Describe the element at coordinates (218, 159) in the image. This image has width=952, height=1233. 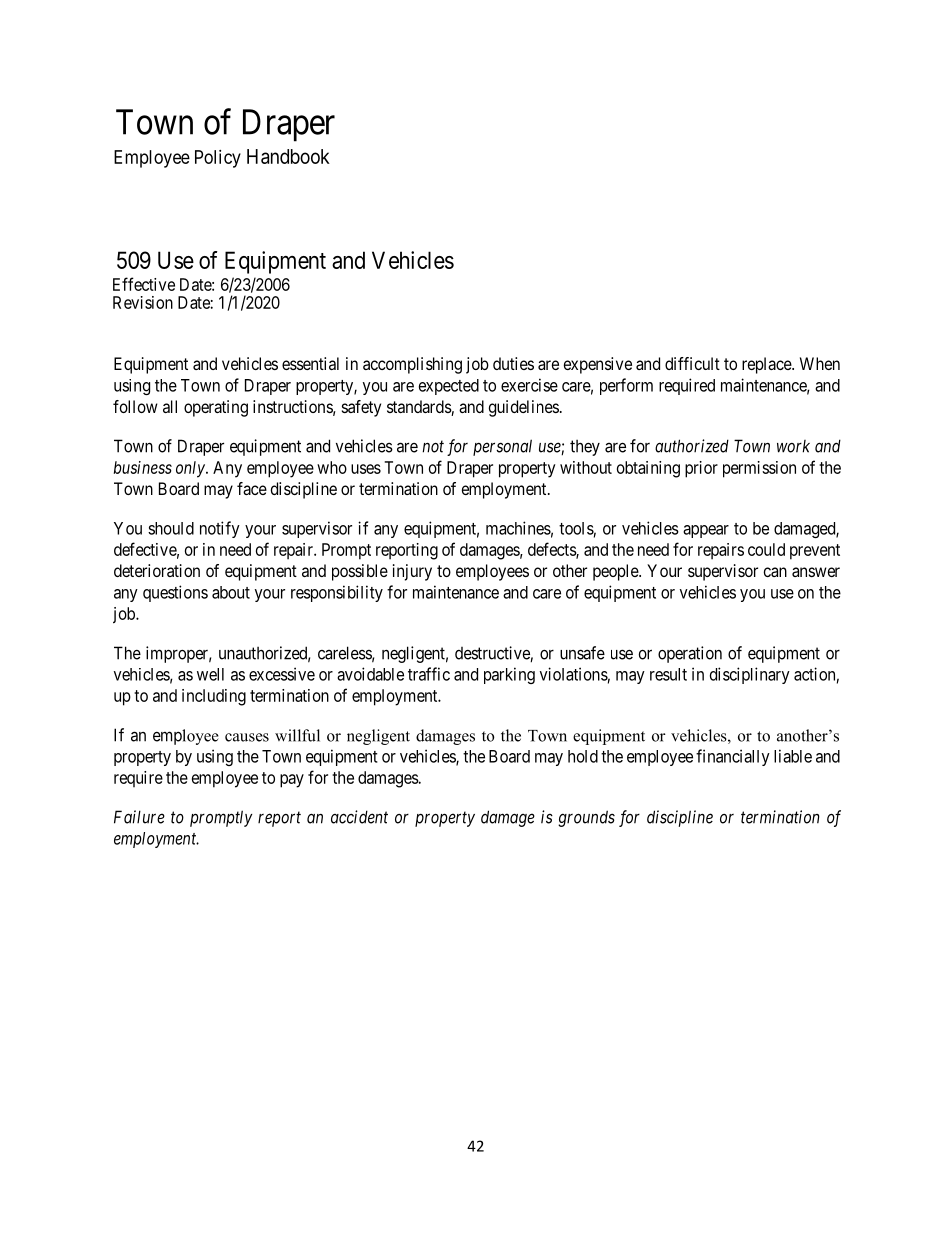
I see `Policy` at that location.
